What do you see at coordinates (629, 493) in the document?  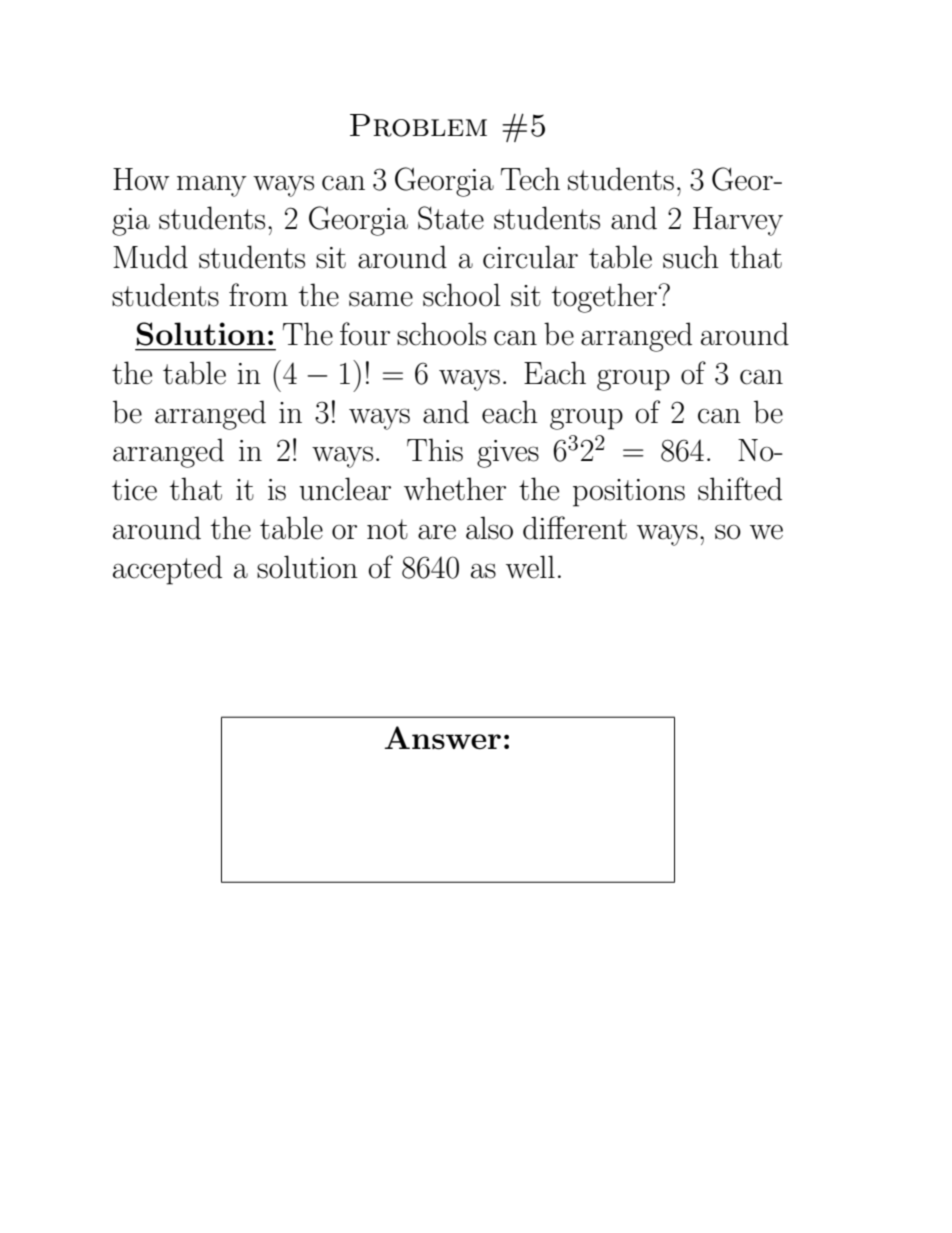 I see `positions` at bounding box center [629, 493].
